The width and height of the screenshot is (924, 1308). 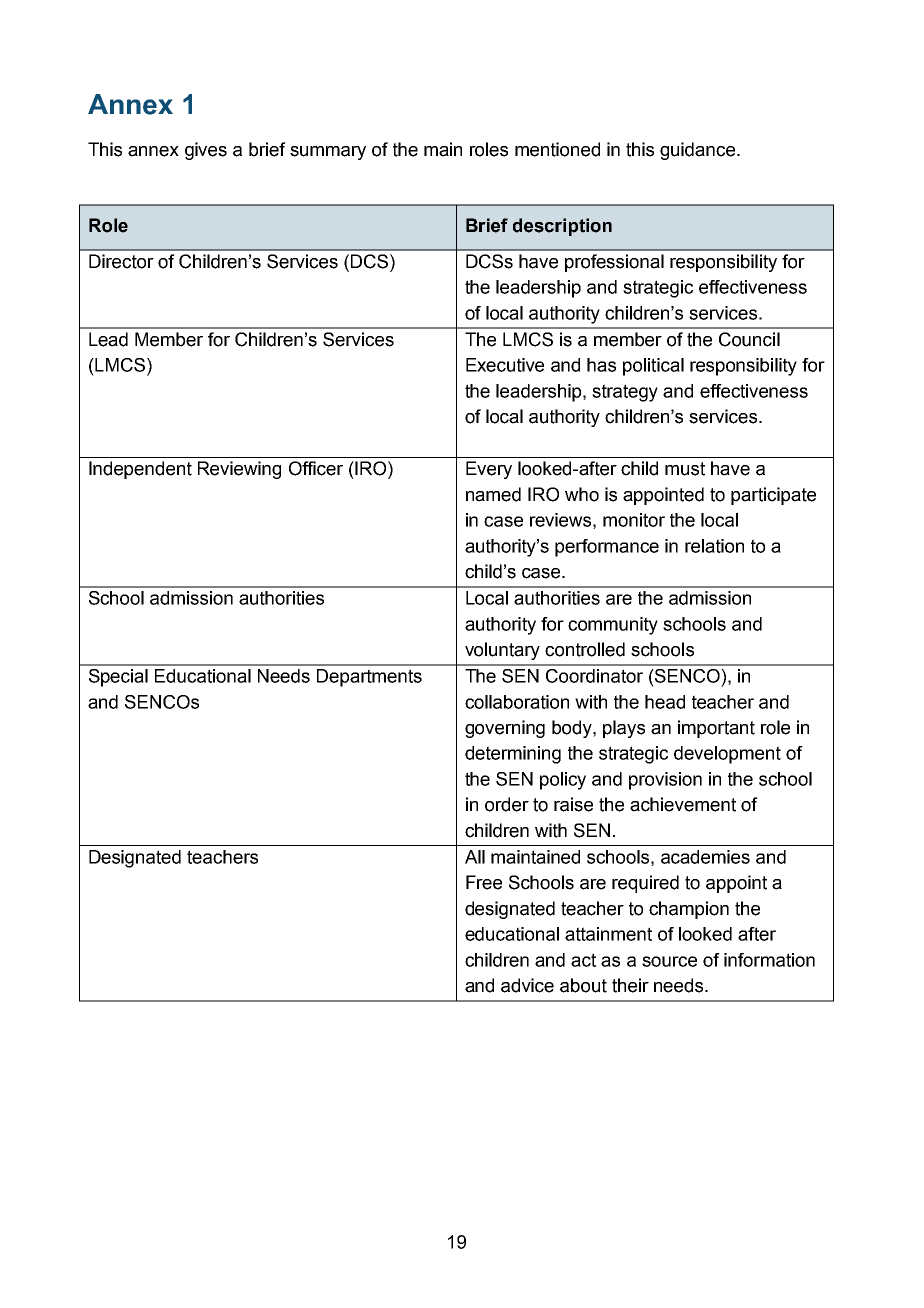 What do you see at coordinates (727, 755) in the screenshot?
I see `development` at bounding box center [727, 755].
